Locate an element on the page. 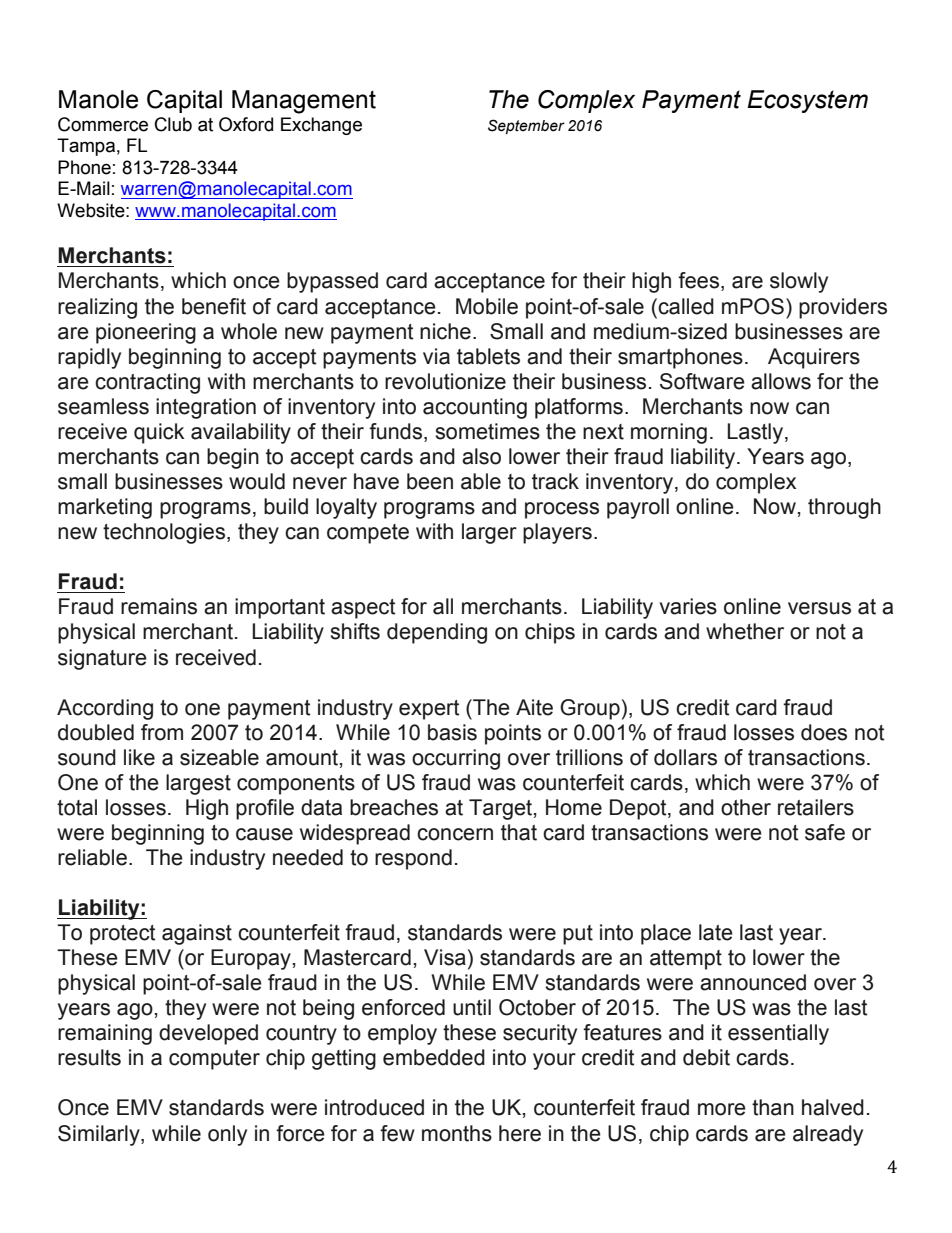 The width and height of the image is (952, 1233). quick is located at coordinates (159, 433).
